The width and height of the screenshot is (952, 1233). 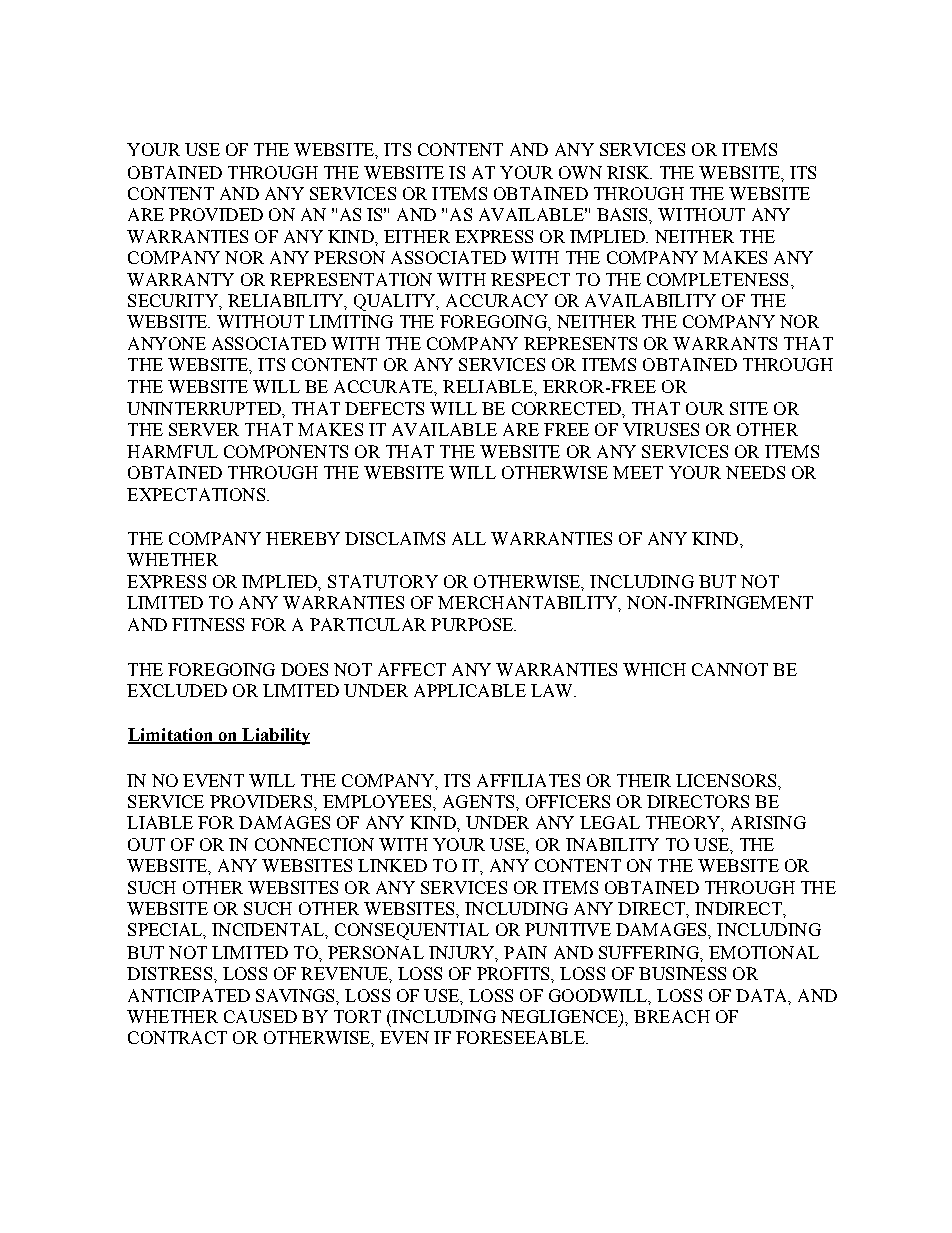 What do you see at coordinates (260, 1016) in the screenshot?
I see `CAUSED` at bounding box center [260, 1016].
